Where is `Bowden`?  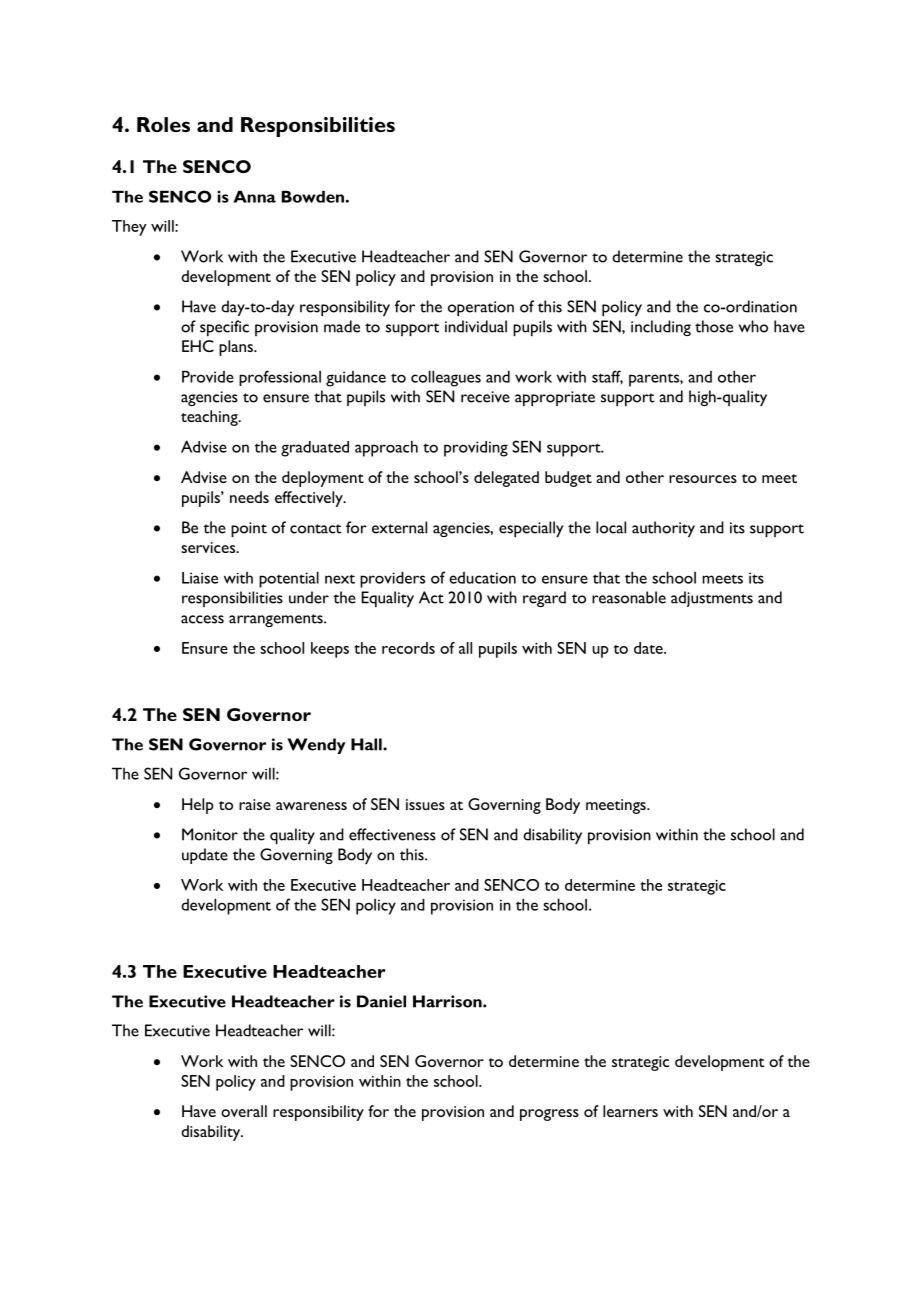 Bowden is located at coordinates (313, 196).
